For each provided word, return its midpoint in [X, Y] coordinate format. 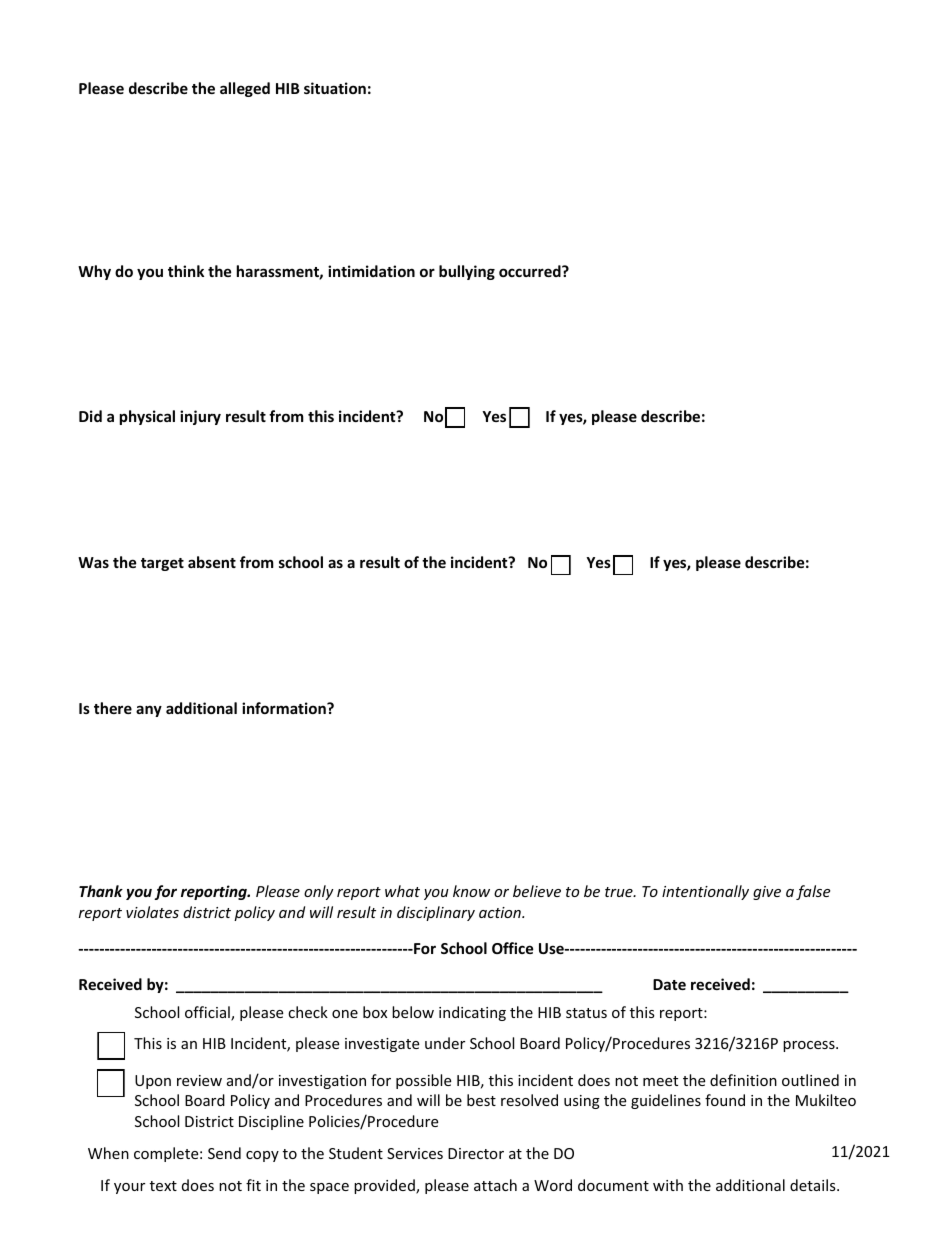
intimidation [371, 271]
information [285, 708]
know [471, 891]
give [767, 893]
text [163, 1186]
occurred [531, 271]
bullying [467, 272]
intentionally [705, 892]
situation [335, 88]
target [162, 564]
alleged [245, 89]
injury [200, 417]
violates [152, 912]
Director [476, 1153]
